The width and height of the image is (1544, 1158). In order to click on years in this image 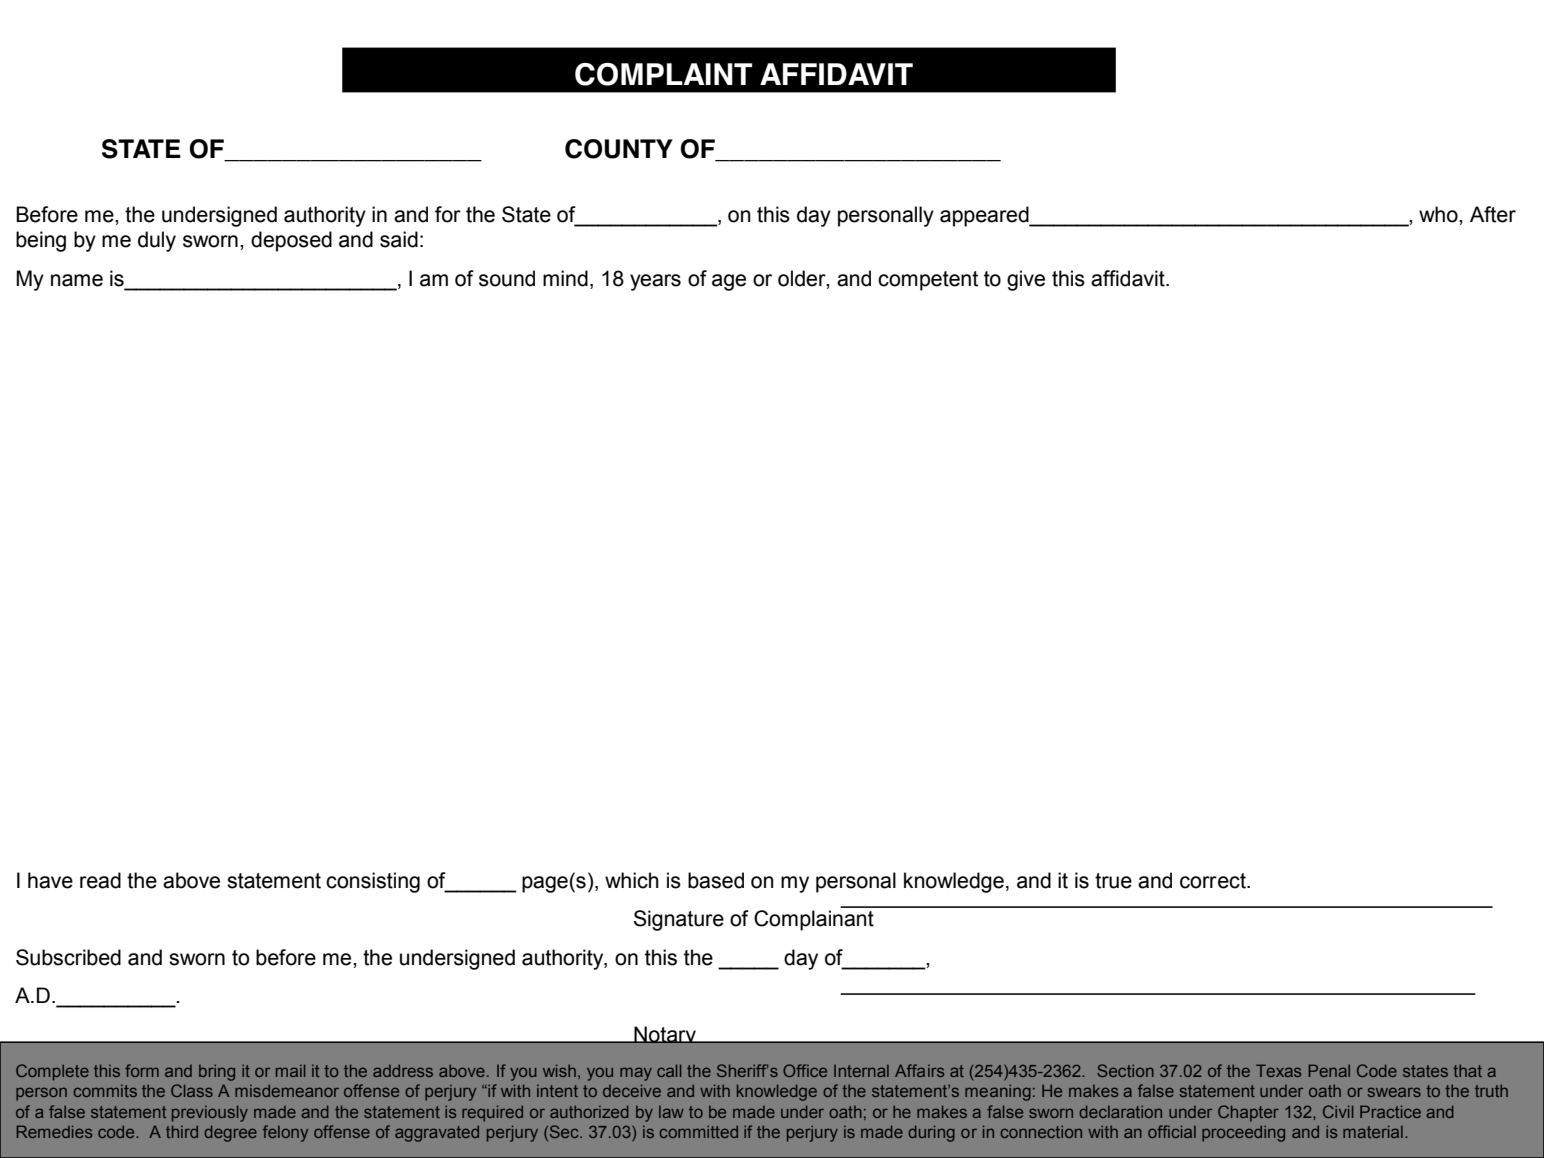, I will do `click(655, 282)`.
